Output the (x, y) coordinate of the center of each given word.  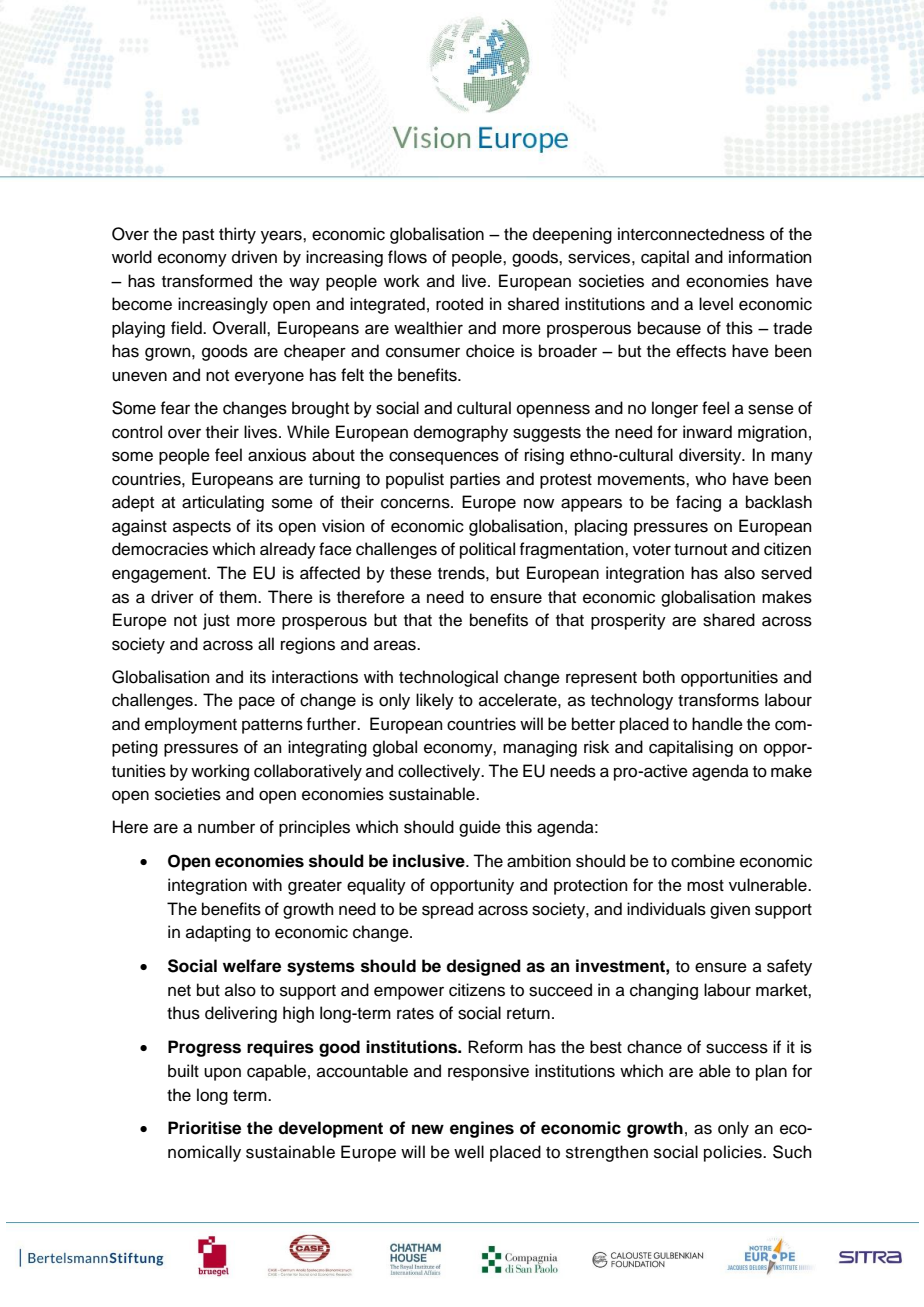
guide (480, 828)
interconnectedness (691, 234)
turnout (700, 550)
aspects (202, 528)
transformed (207, 281)
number (226, 827)
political (487, 550)
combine (703, 861)
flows (407, 257)
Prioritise (204, 1128)
